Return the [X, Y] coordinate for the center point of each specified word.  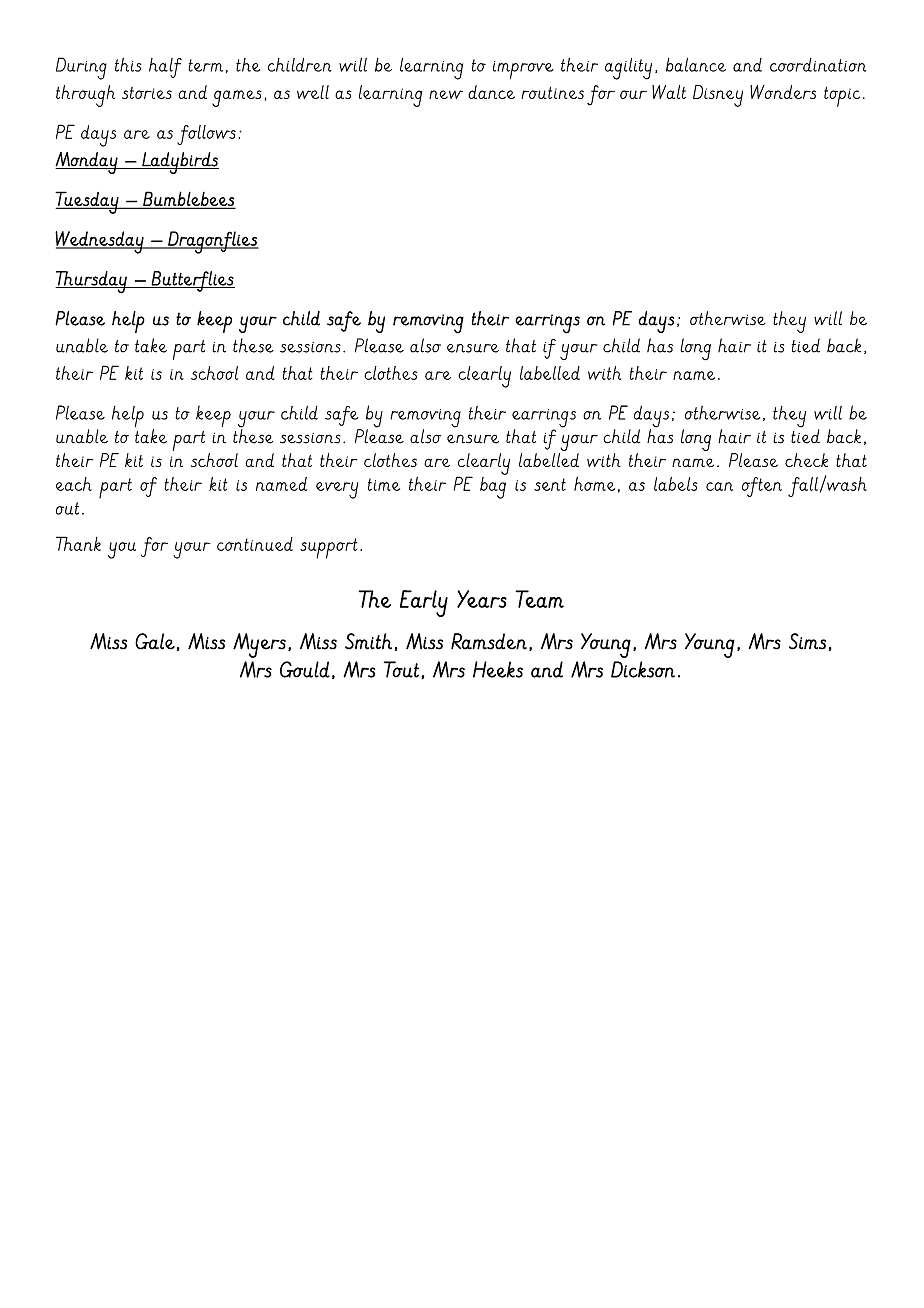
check [806, 460]
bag [493, 486]
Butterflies [192, 281]
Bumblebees [188, 199]
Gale [155, 641]
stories [147, 93]
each [74, 484]
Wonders [783, 92]
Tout [401, 669]
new [446, 94]
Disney [718, 96]
